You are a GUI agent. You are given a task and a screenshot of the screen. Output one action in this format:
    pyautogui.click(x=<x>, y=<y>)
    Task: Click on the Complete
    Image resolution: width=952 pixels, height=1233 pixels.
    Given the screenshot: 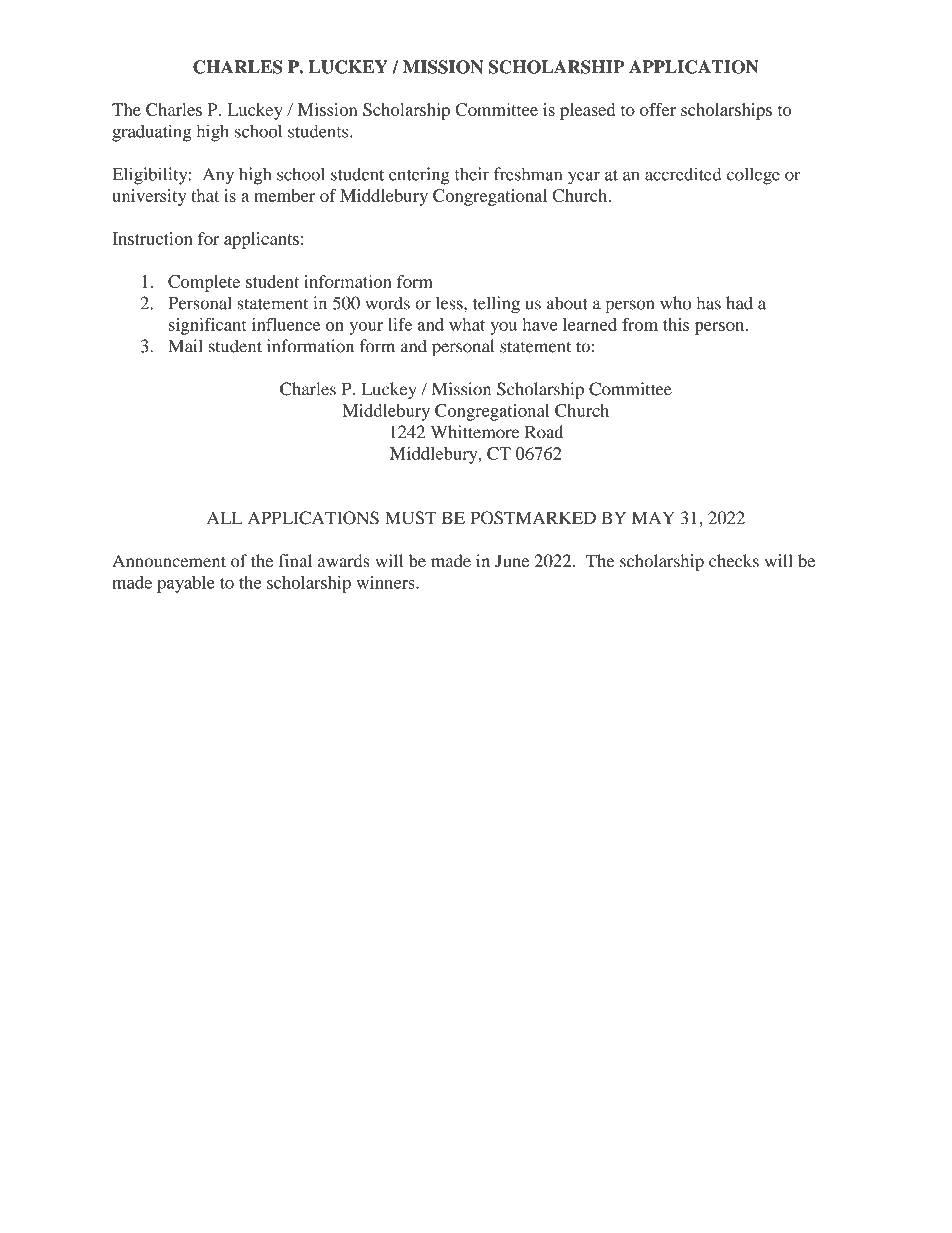 What is the action you would take?
    pyautogui.click(x=204, y=283)
